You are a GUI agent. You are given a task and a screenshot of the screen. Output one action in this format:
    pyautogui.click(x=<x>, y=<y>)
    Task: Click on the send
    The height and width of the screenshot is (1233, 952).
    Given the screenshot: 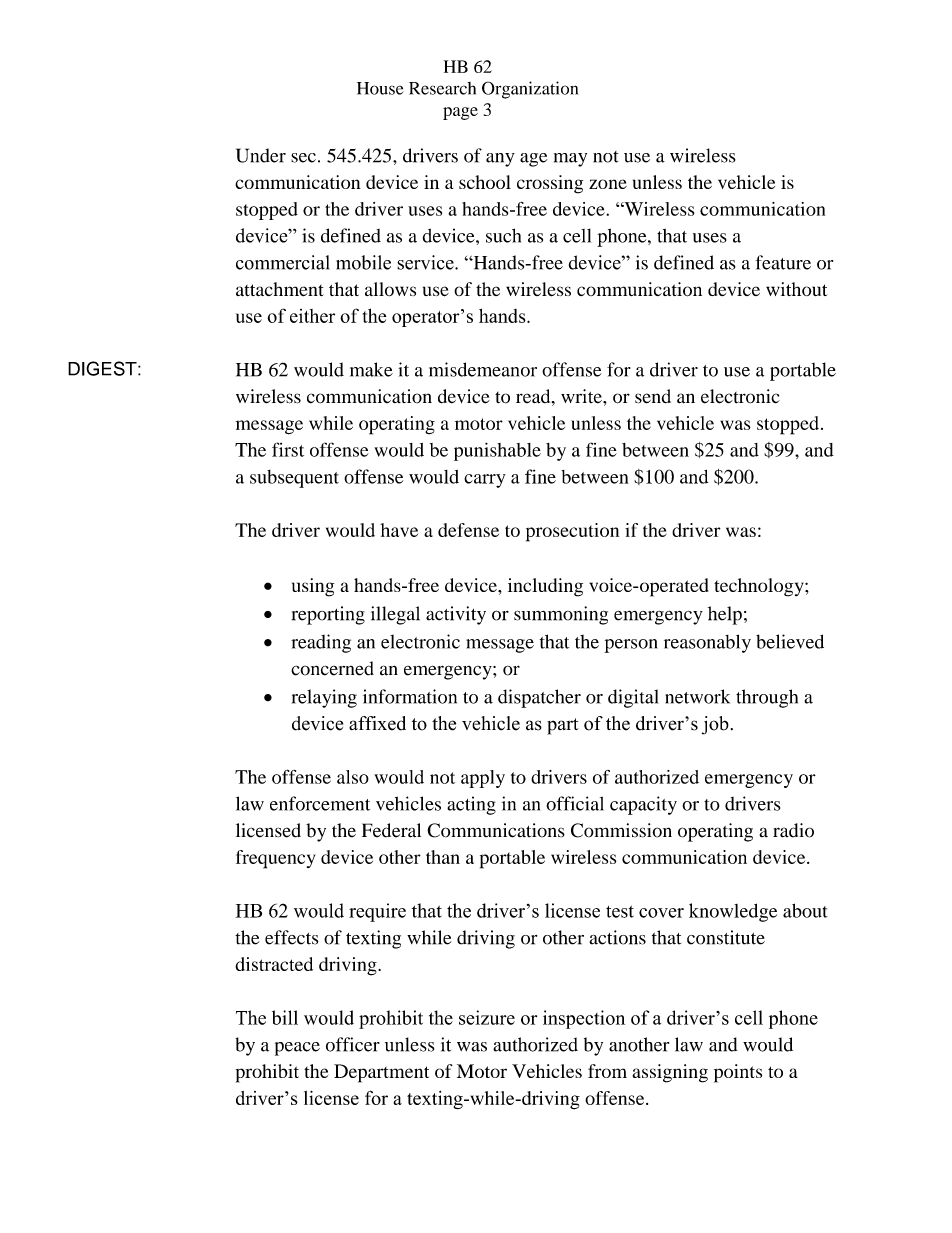 What is the action you would take?
    pyautogui.click(x=653, y=396)
